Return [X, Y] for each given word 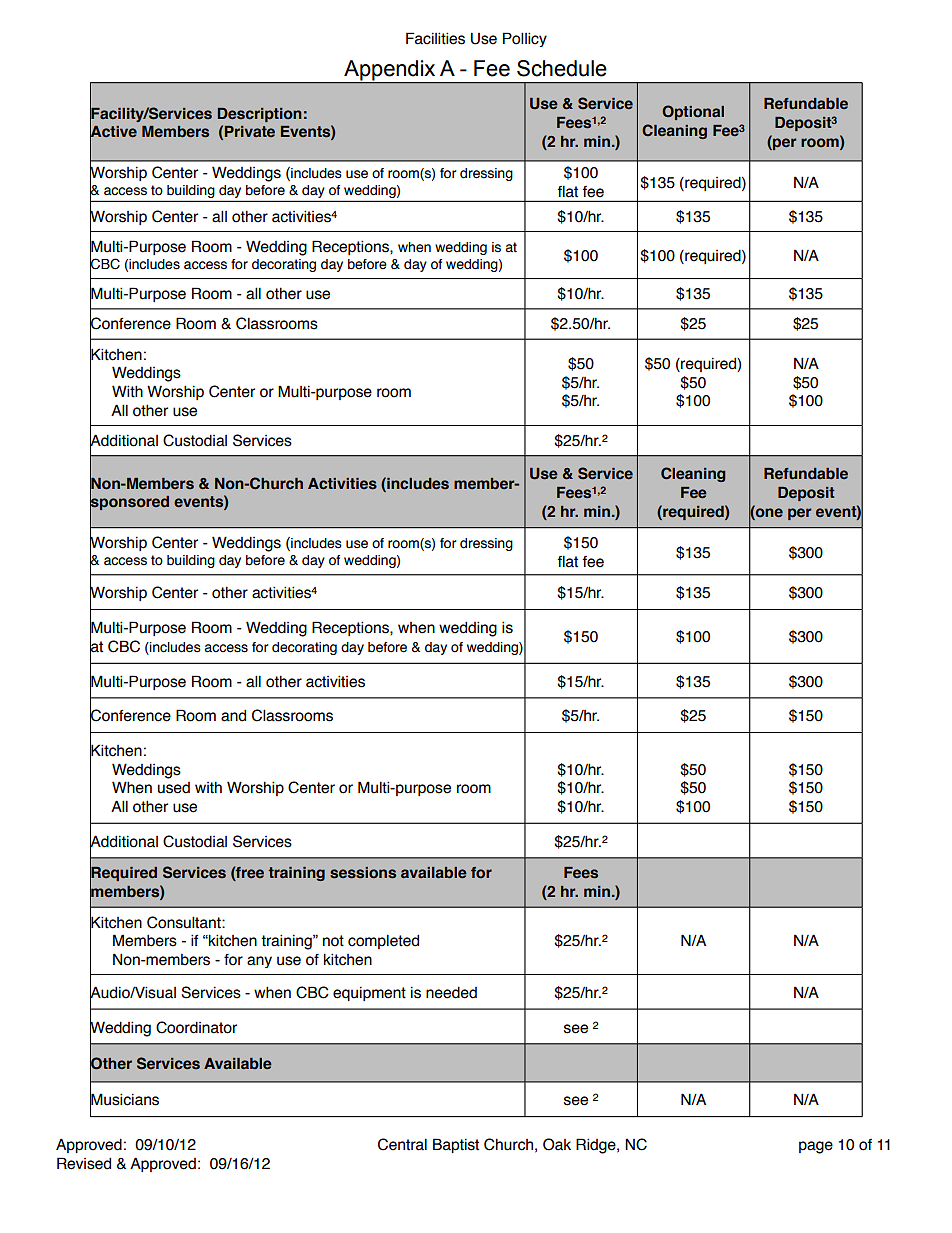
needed [451, 992]
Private [250, 131]
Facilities [435, 38]
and [233, 716]
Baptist [456, 1145]
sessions [363, 873]
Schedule [562, 68]
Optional [693, 112]
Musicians [124, 1100]
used [174, 788]
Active [113, 132]
